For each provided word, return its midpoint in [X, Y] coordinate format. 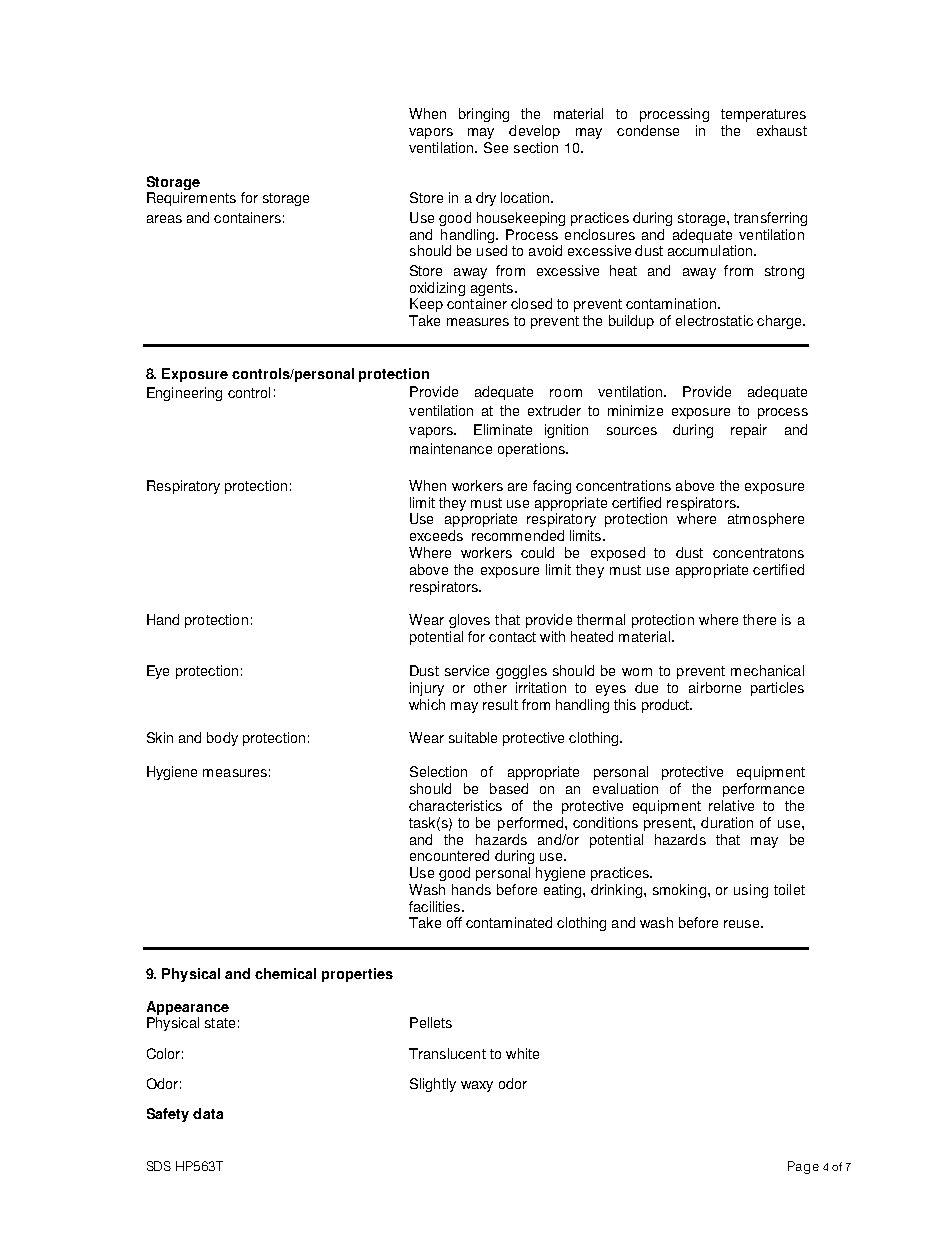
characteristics [455, 805]
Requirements [191, 199]
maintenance [451, 448]
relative [731, 805]
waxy [477, 1086]
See [496, 147]
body [222, 739]
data [208, 1113]
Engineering [184, 394]
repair [749, 431]
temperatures [763, 115]
